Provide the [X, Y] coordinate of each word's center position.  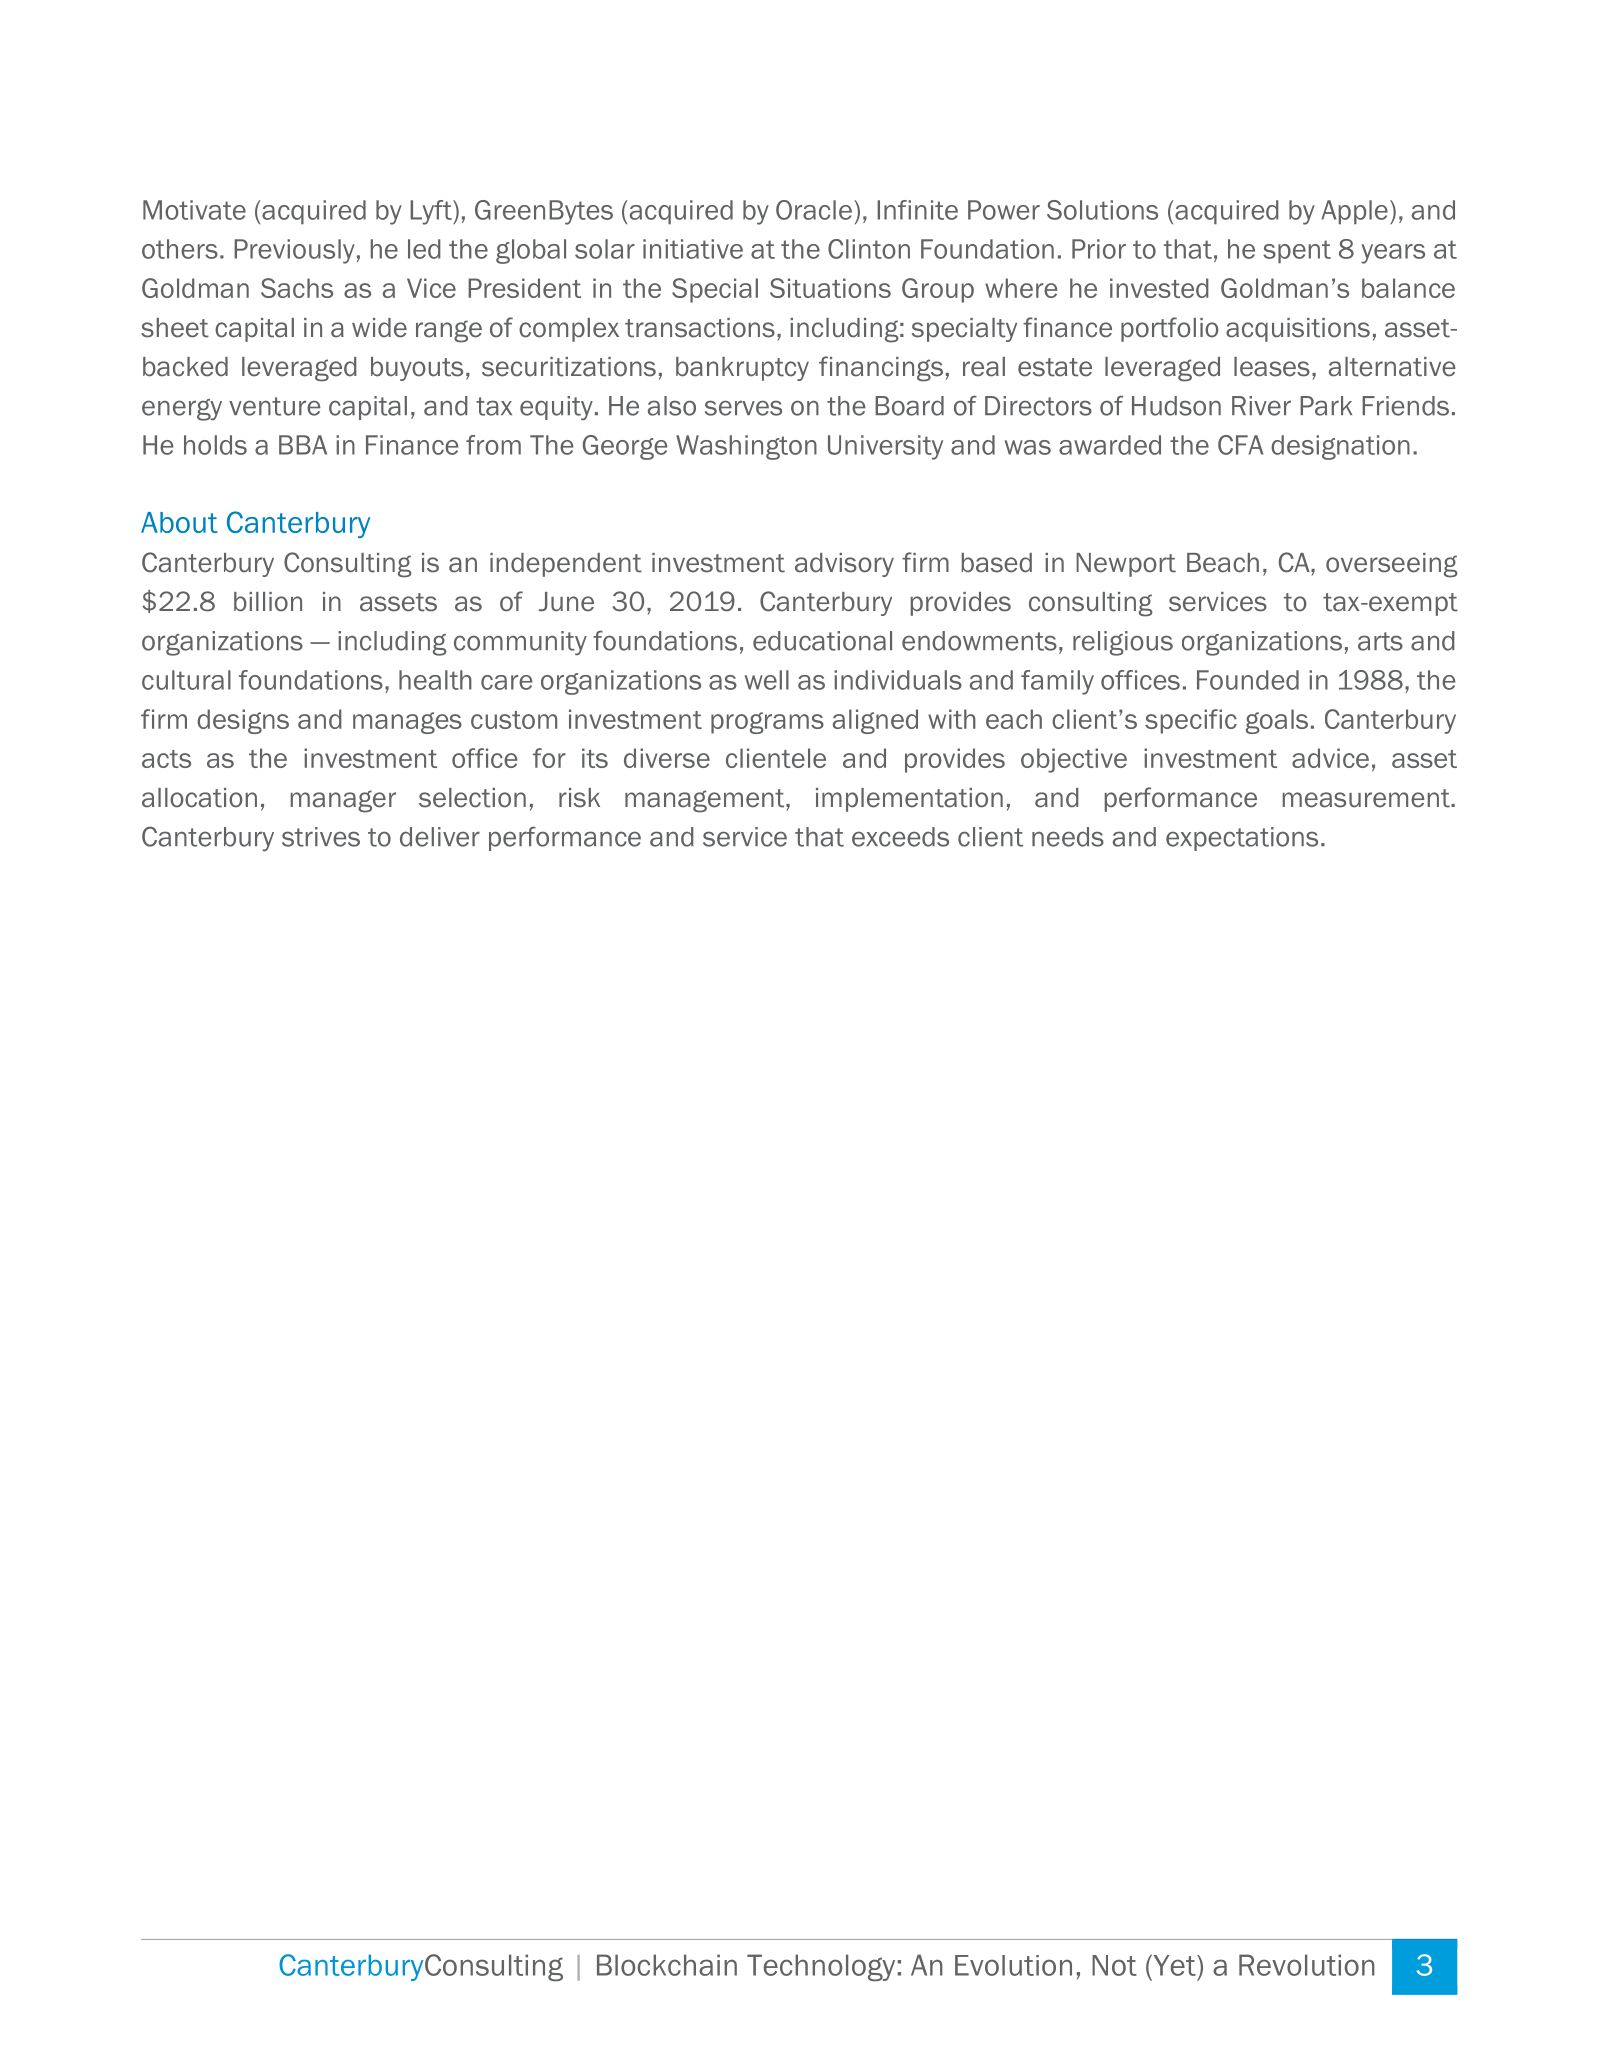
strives [321, 837]
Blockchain [667, 1965]
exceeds [900, 837]
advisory [844, 565]
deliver [440, 837]
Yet [1174, 1965]
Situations [830, 288]
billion [268, 602]
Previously [294, 251]
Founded [1248, 680]
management [706, 801]
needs [1068, 837]
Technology [821, 1968]
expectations [1242, 839]
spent [1297, 251]
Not [1114, 1965]
